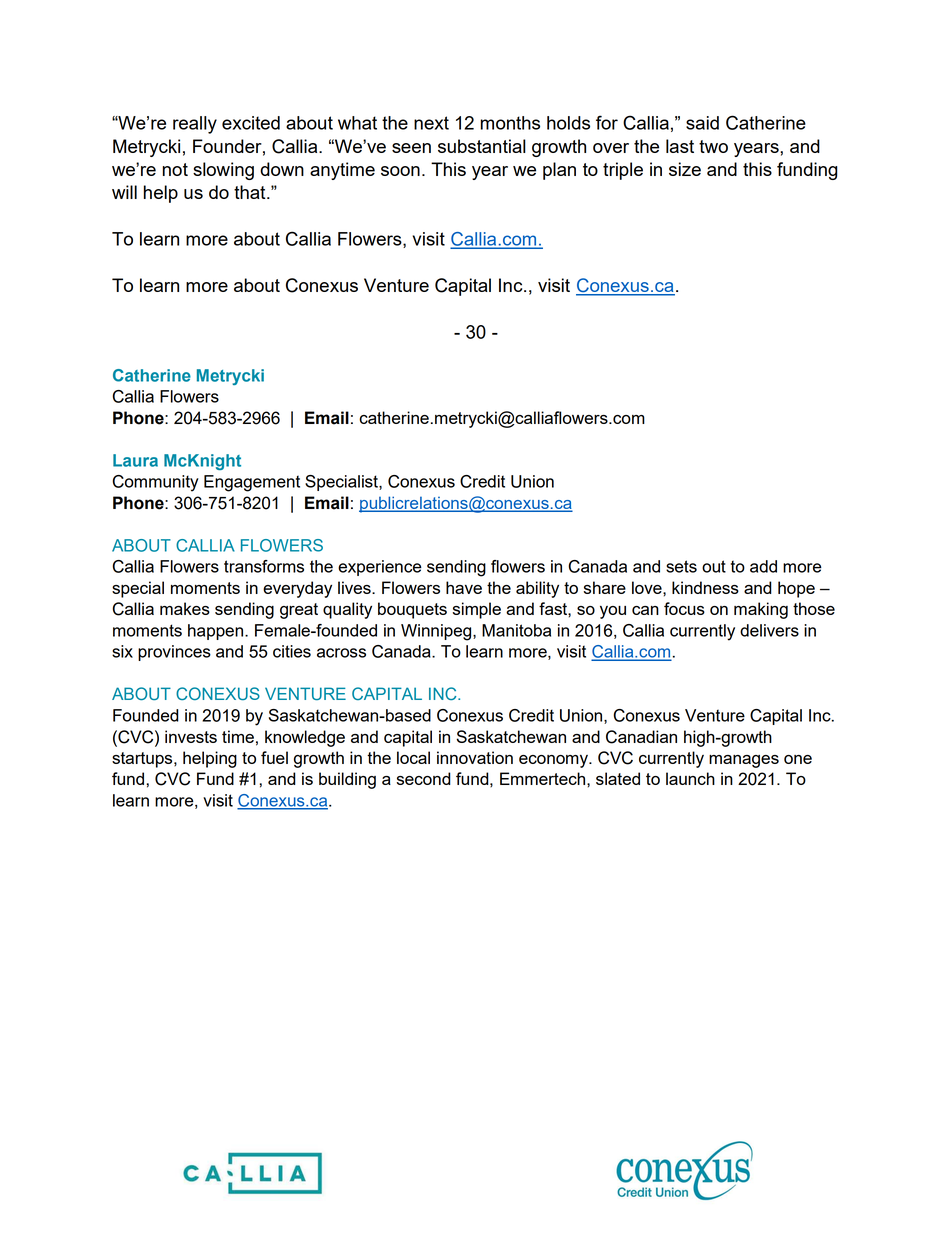 The image size is (952, 1233). I want to click on innovation, so click(475, 757).
